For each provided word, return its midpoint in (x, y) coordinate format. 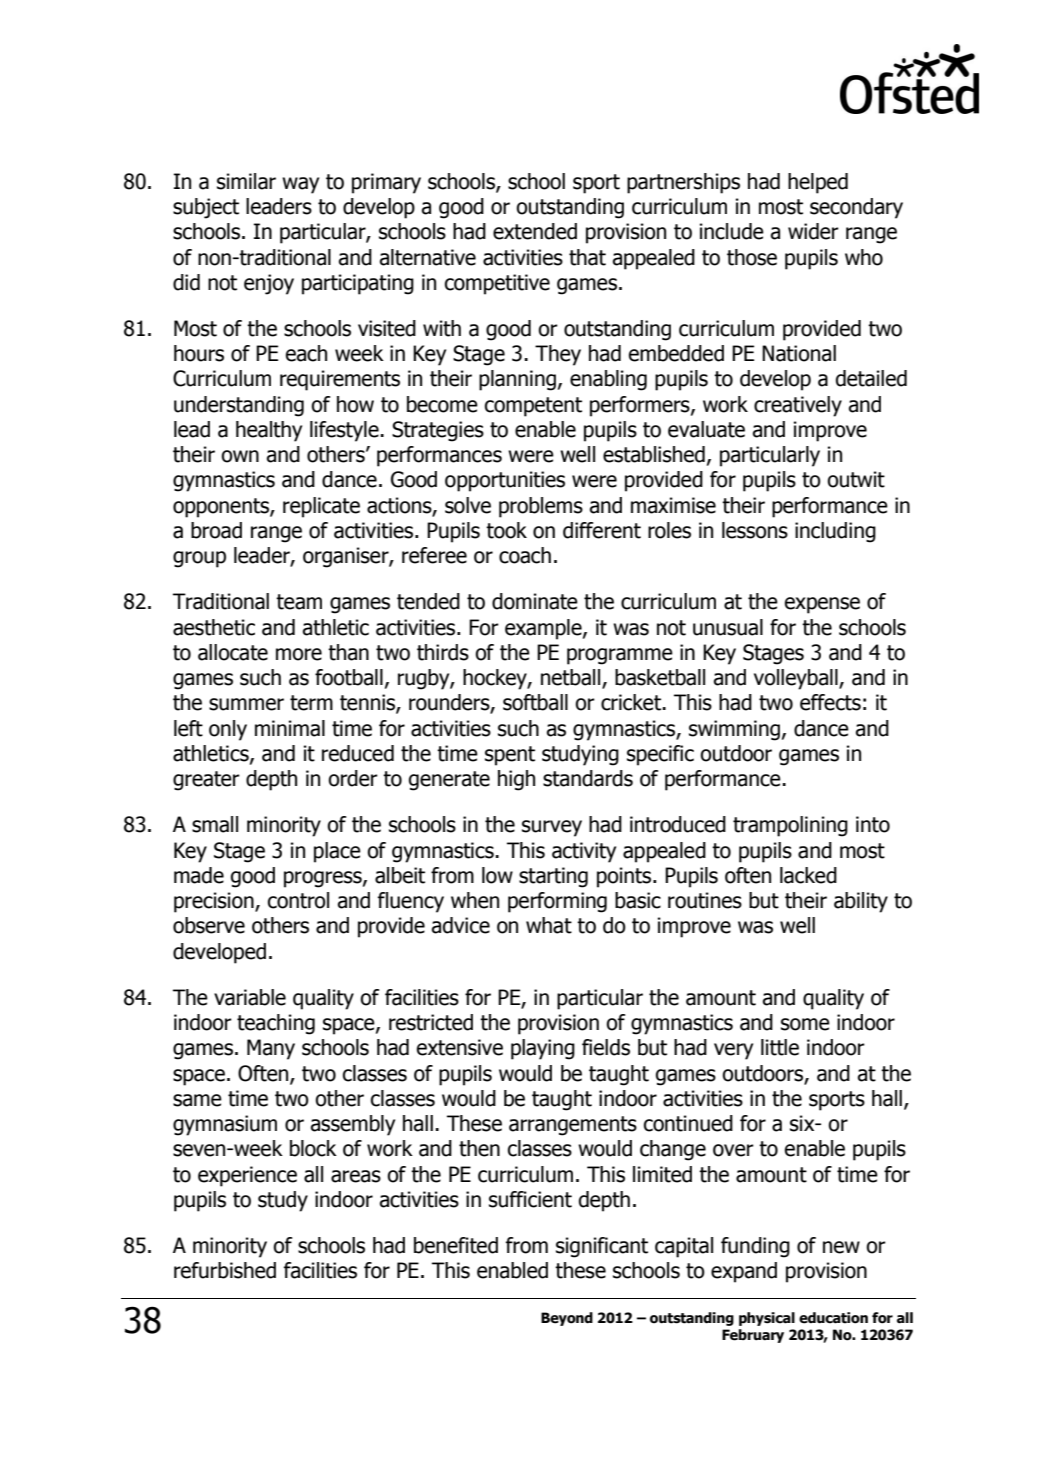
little (780, 1047)
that (587, 257)
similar (246, 181)
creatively (798, 406)
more (299, 654)
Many (271, 1049)
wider (813, 231)
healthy (269, 431)
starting (553, 877)
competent (533, 407)
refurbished (225, 1270)
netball (572, 678)
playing (543, 1049)
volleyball (797, 679)
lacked (808, 875)
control (298, 900)
